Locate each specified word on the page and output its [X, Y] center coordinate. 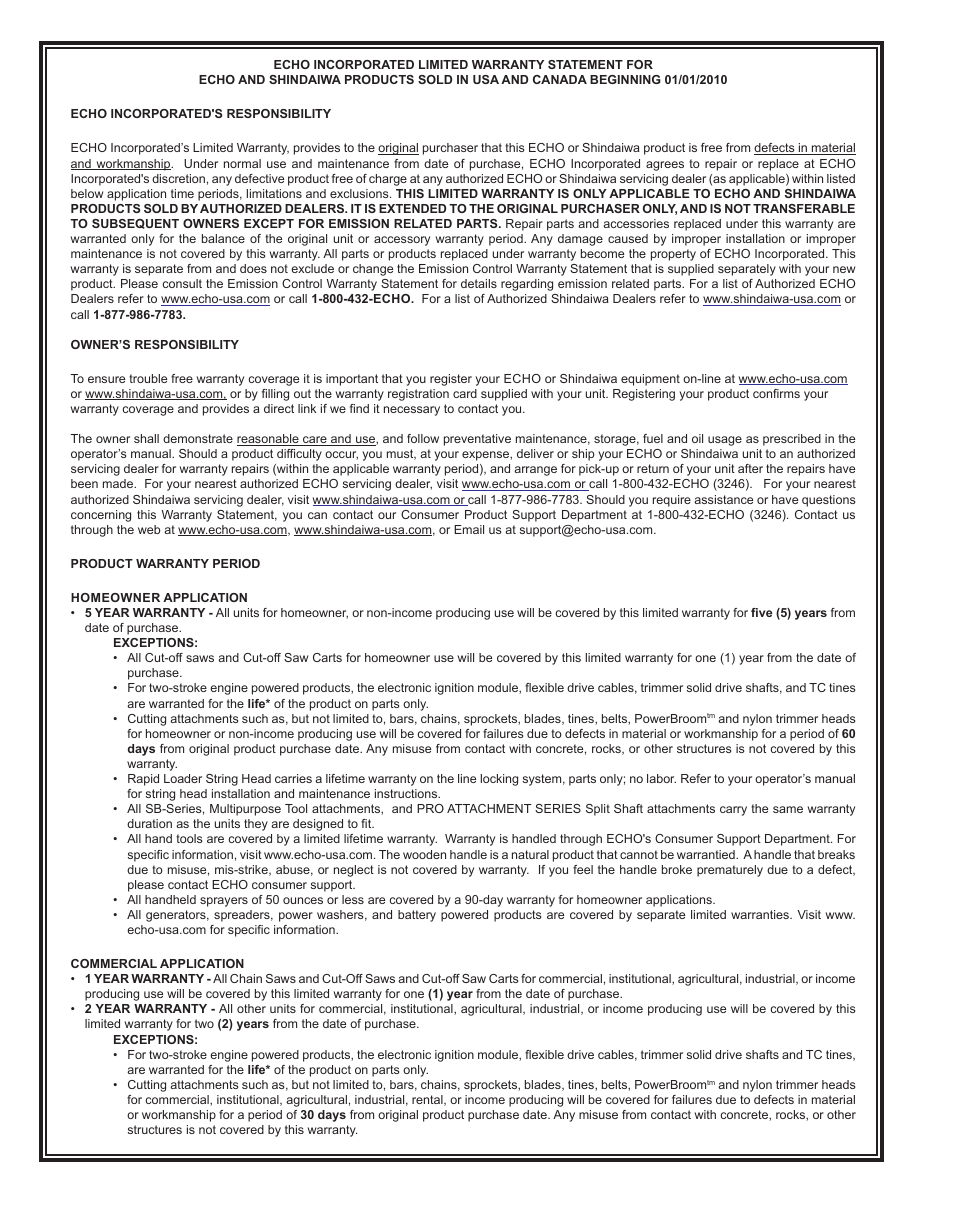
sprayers [224, 902]
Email [469, 529]
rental [428, 1100]
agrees [665, 166]
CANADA [560, 79]
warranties [761, 914]
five [761, 612]
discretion [178, 178]
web [149, 529]
